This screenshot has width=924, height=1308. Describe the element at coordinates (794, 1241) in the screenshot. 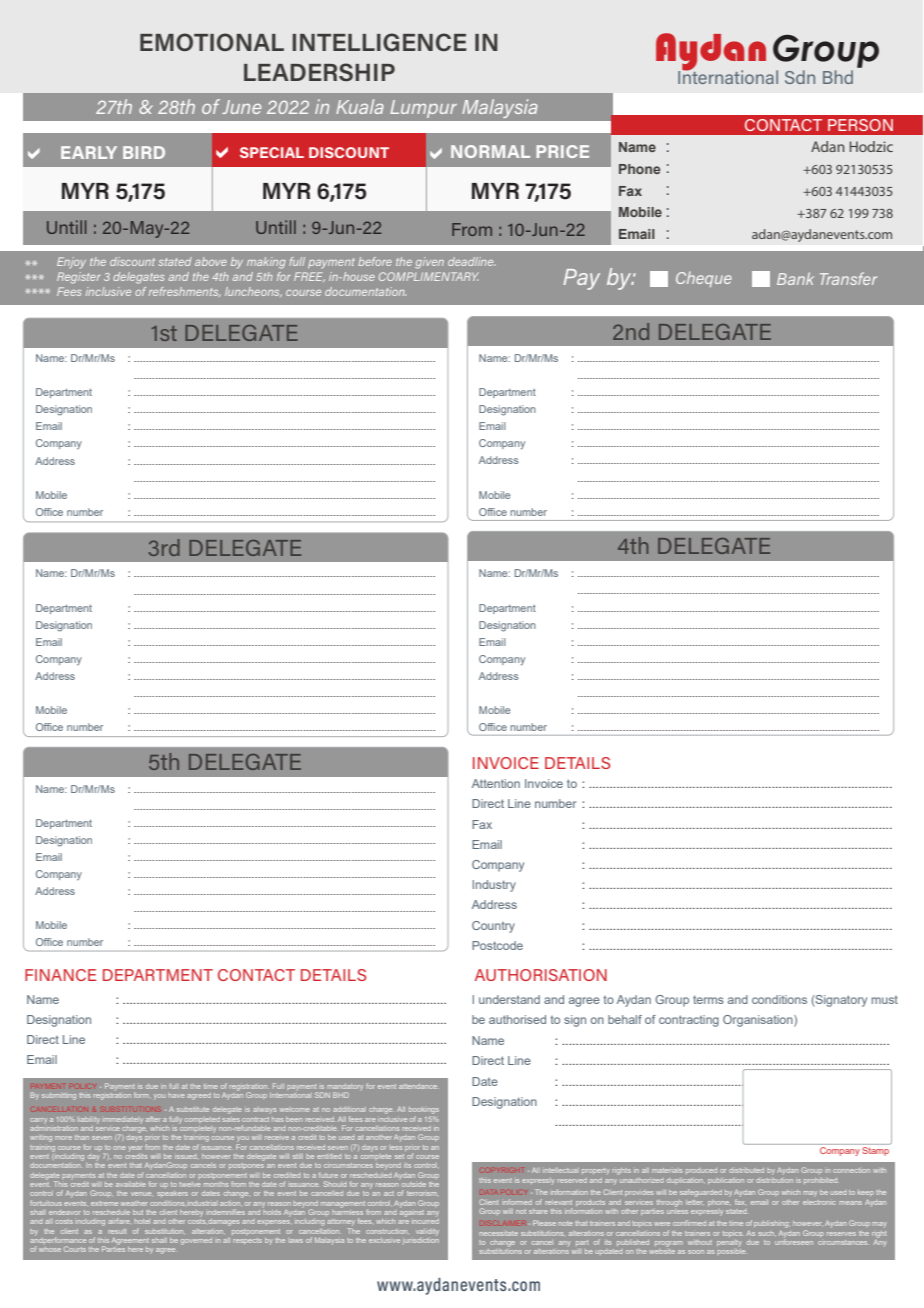

I see `unforeseen` at that location.
